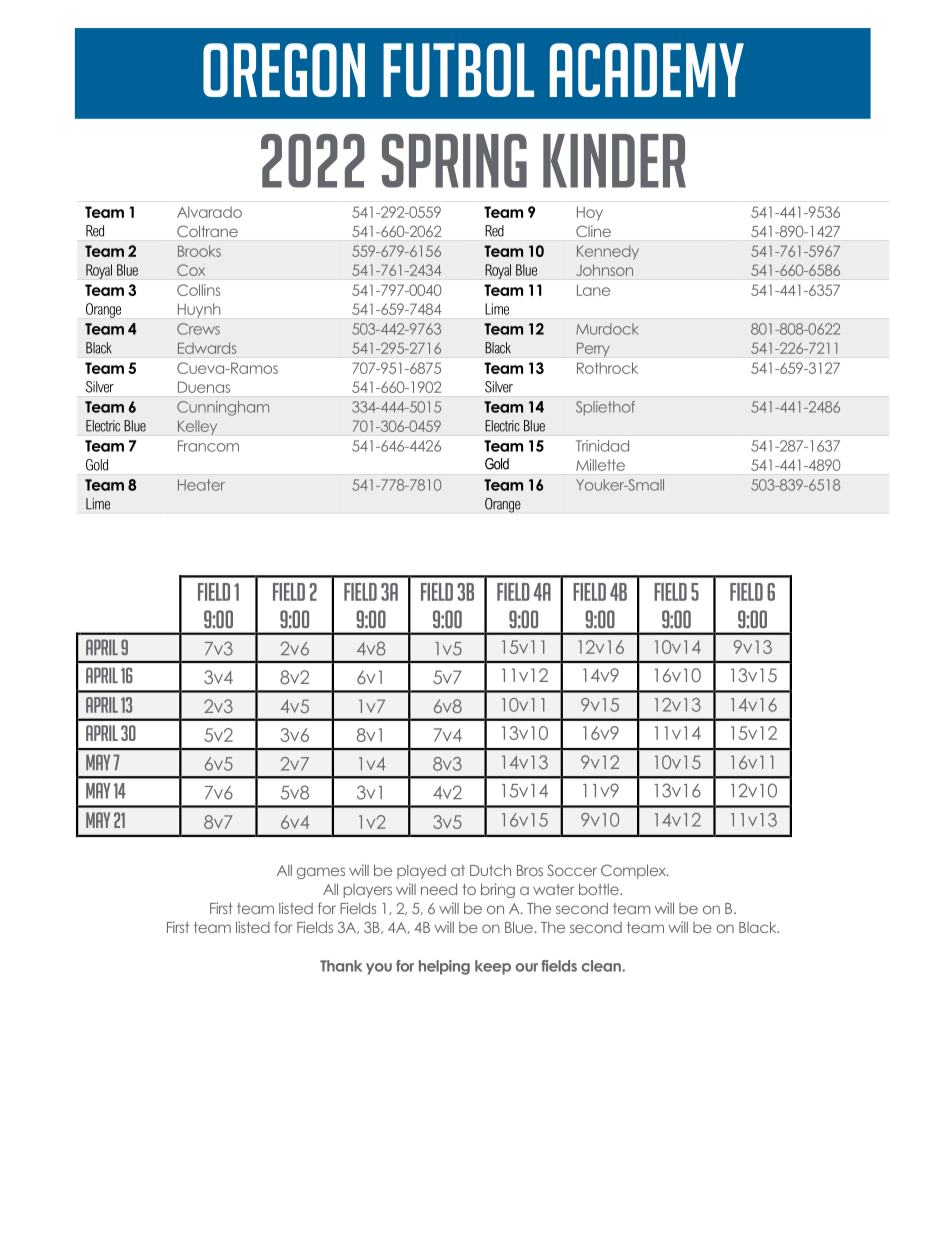 Image resolution: width=952 pixels, height=1233 pixels. What do you see at coordinates (198, 290) in the document?
I see `Collins` at bounding box center [198, 290].
